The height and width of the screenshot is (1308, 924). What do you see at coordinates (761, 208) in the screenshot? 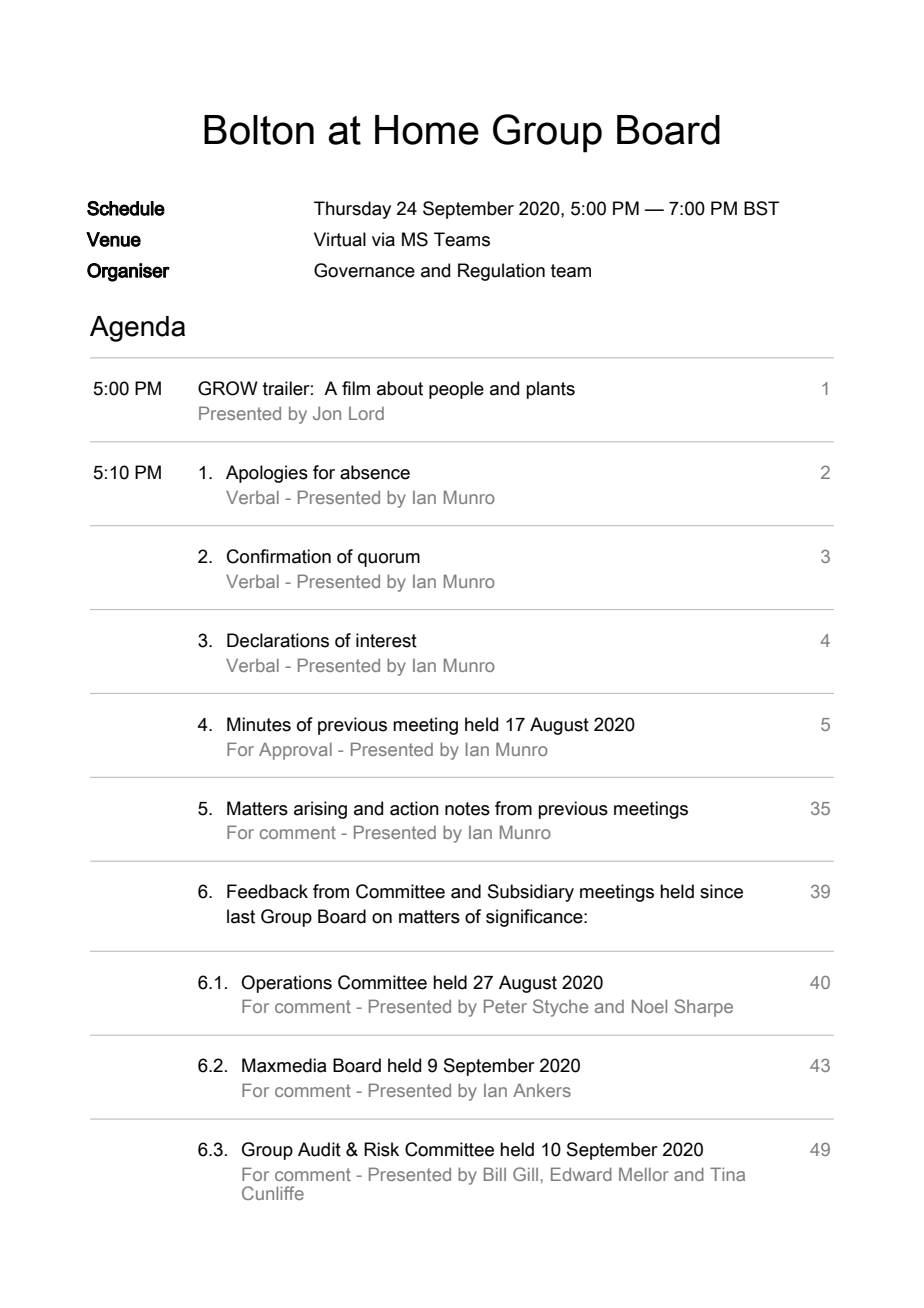
I see `BST` at bounding box center [761, 208].
